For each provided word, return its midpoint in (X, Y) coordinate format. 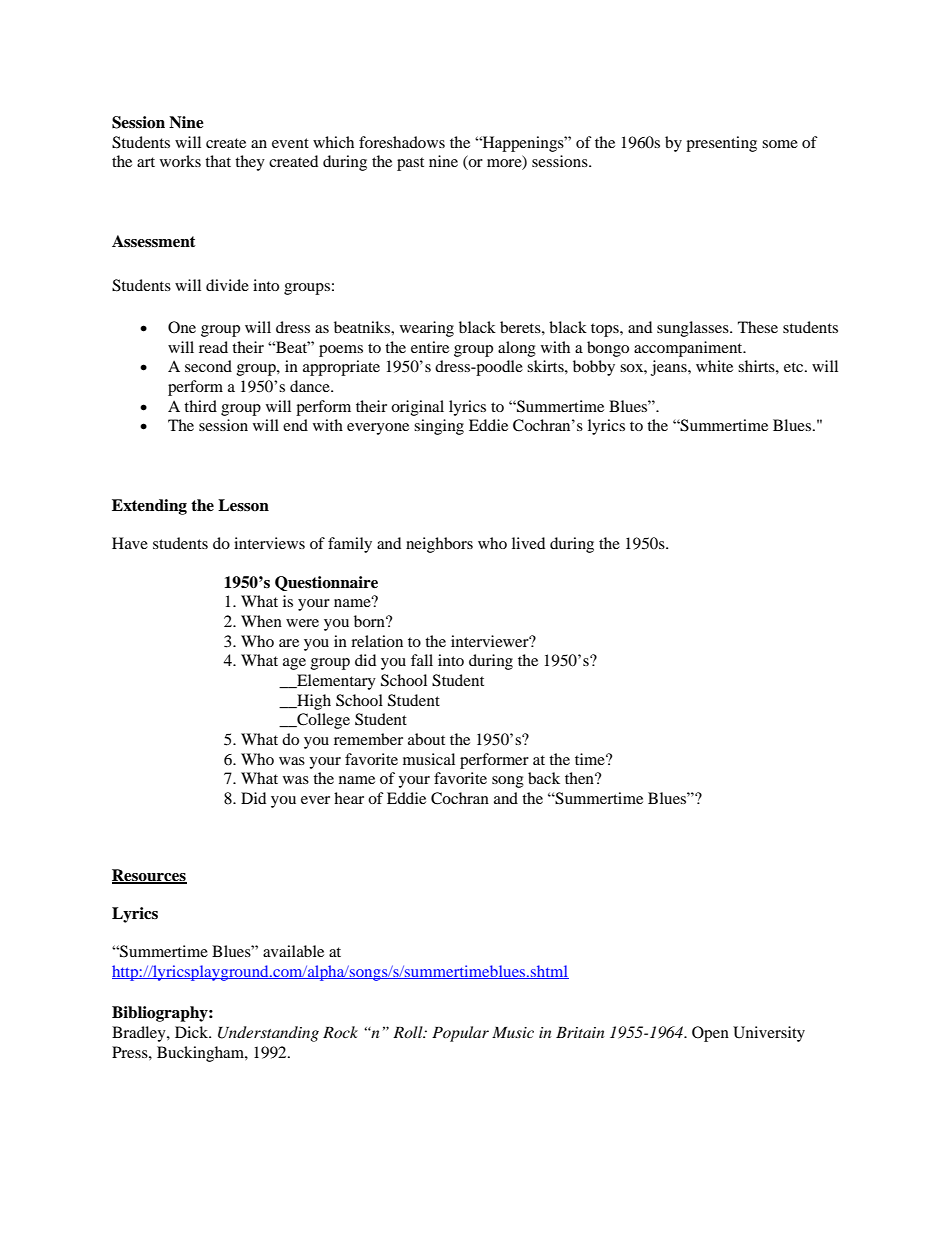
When (261, 621)
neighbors (439, 545)
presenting (721, 144)
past (410, 164)
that (218, 161)
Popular (460, 1034)
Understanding (268, 1034)
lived (528, 543)
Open (710, 1034)
